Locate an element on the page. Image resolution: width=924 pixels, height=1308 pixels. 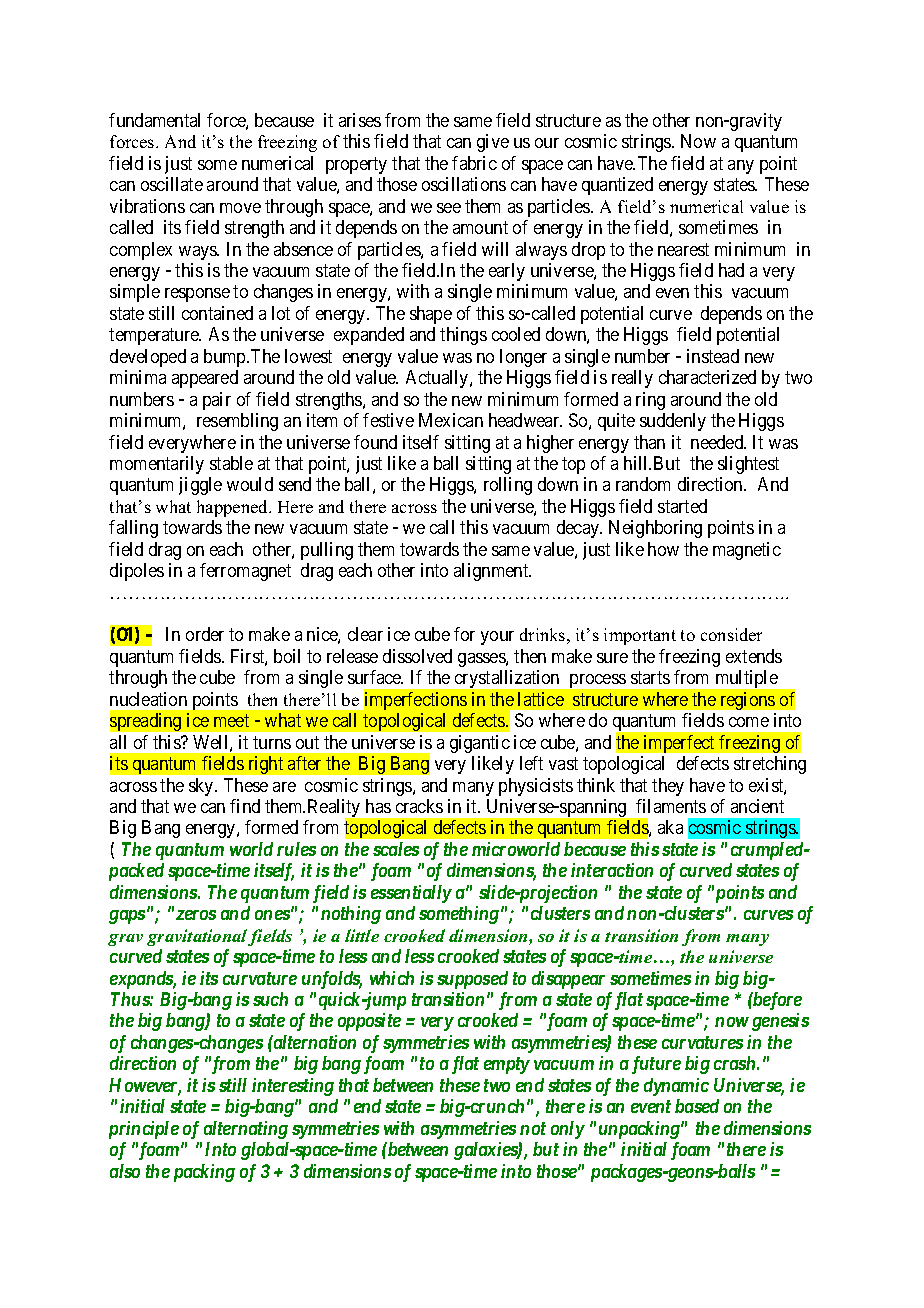
fabric is located at coordinates (474, 163).
